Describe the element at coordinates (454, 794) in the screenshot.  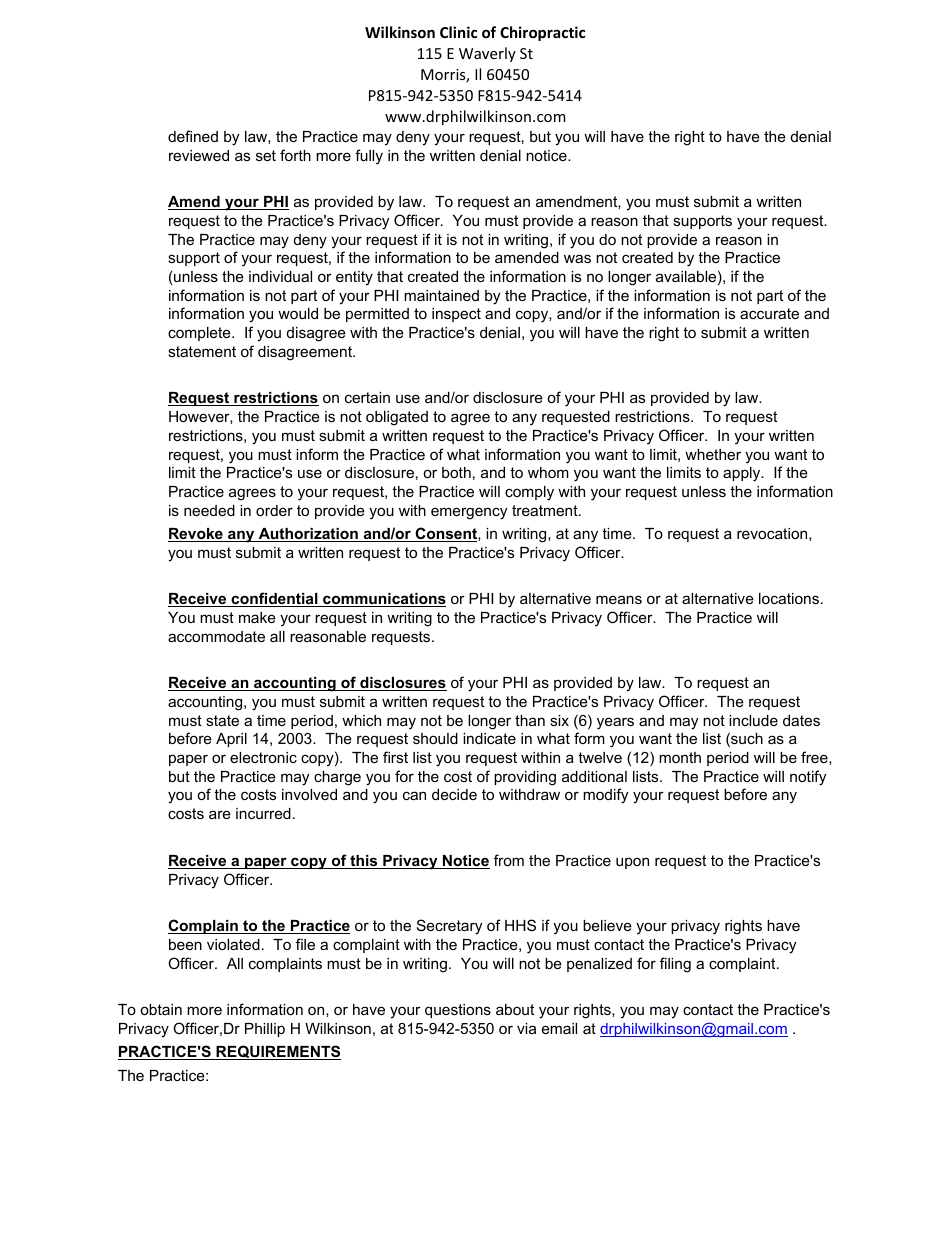
I see `decide` at that location.
